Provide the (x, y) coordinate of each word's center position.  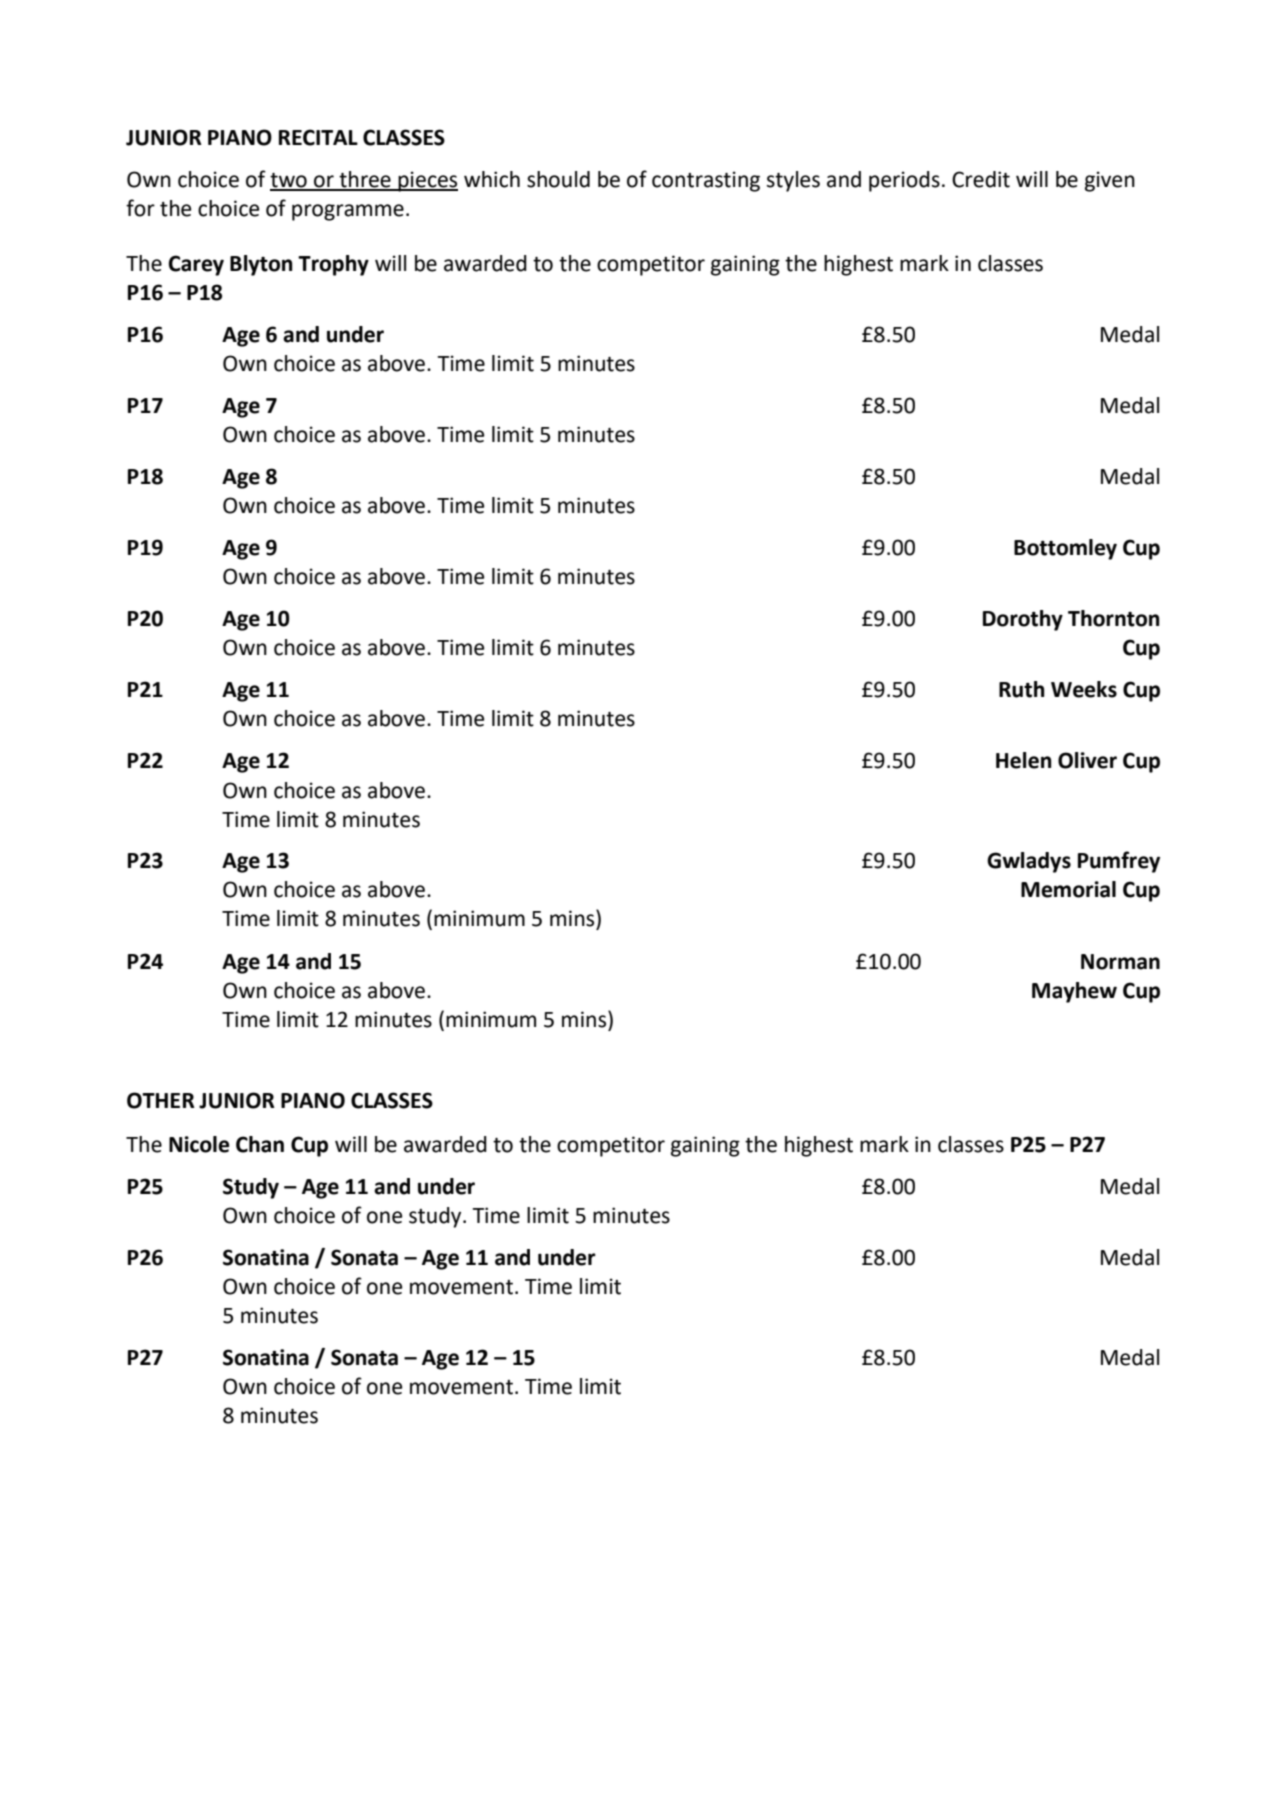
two (289, 181)
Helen (1023, 760)
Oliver (1087, 760)
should (558, 179)
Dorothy (1023, 620)
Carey (196, 265)
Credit (981, 179)
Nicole (199, 1144)
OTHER (161, 1100)
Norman (1120, 962)
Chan (260, 1144)
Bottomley (1065, 549)
